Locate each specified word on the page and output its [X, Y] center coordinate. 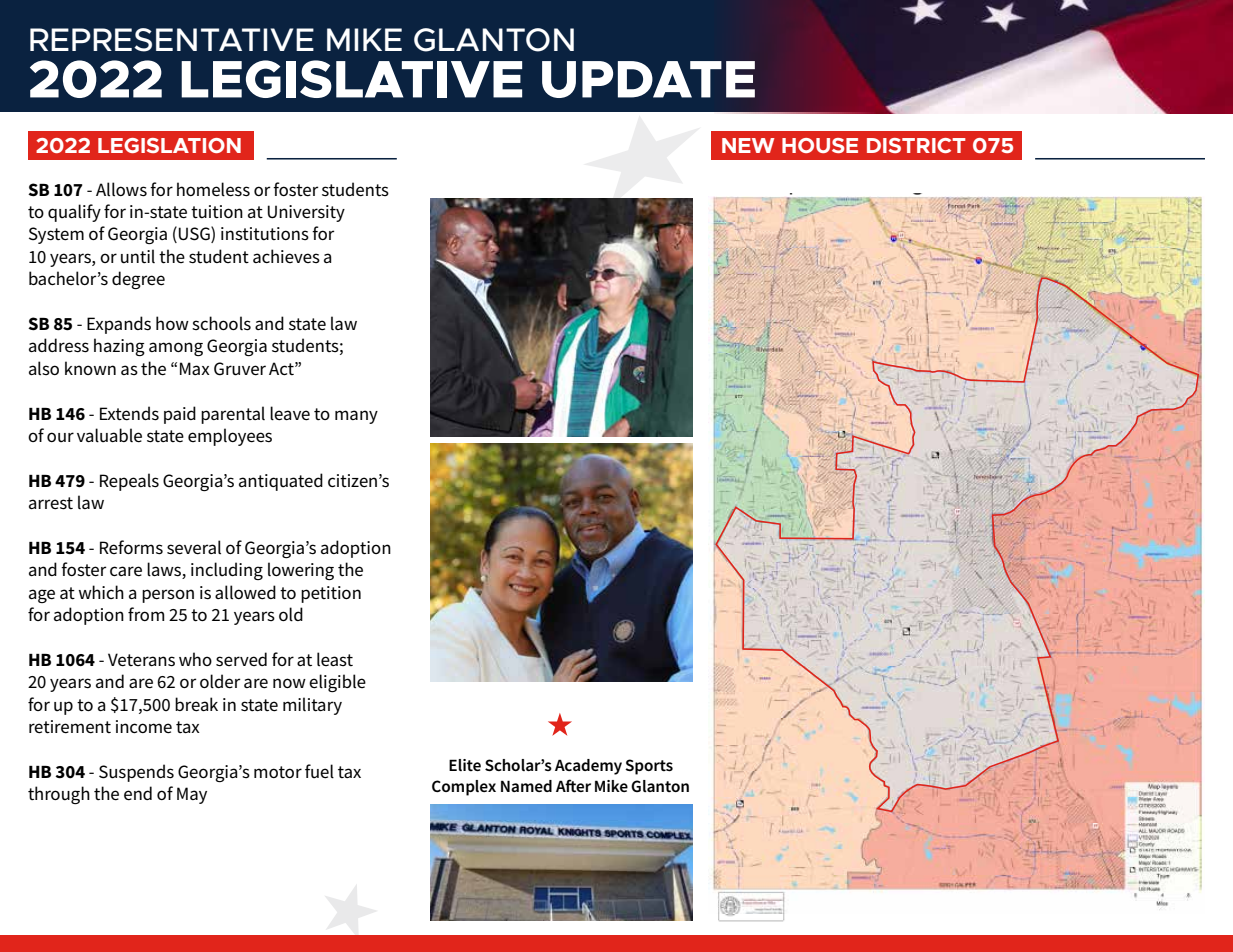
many [356, 417]
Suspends [136, 773]
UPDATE [648, 79]
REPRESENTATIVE [172, 40]
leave [290, 413]
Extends [129, 413]
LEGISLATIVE [351, 79]
